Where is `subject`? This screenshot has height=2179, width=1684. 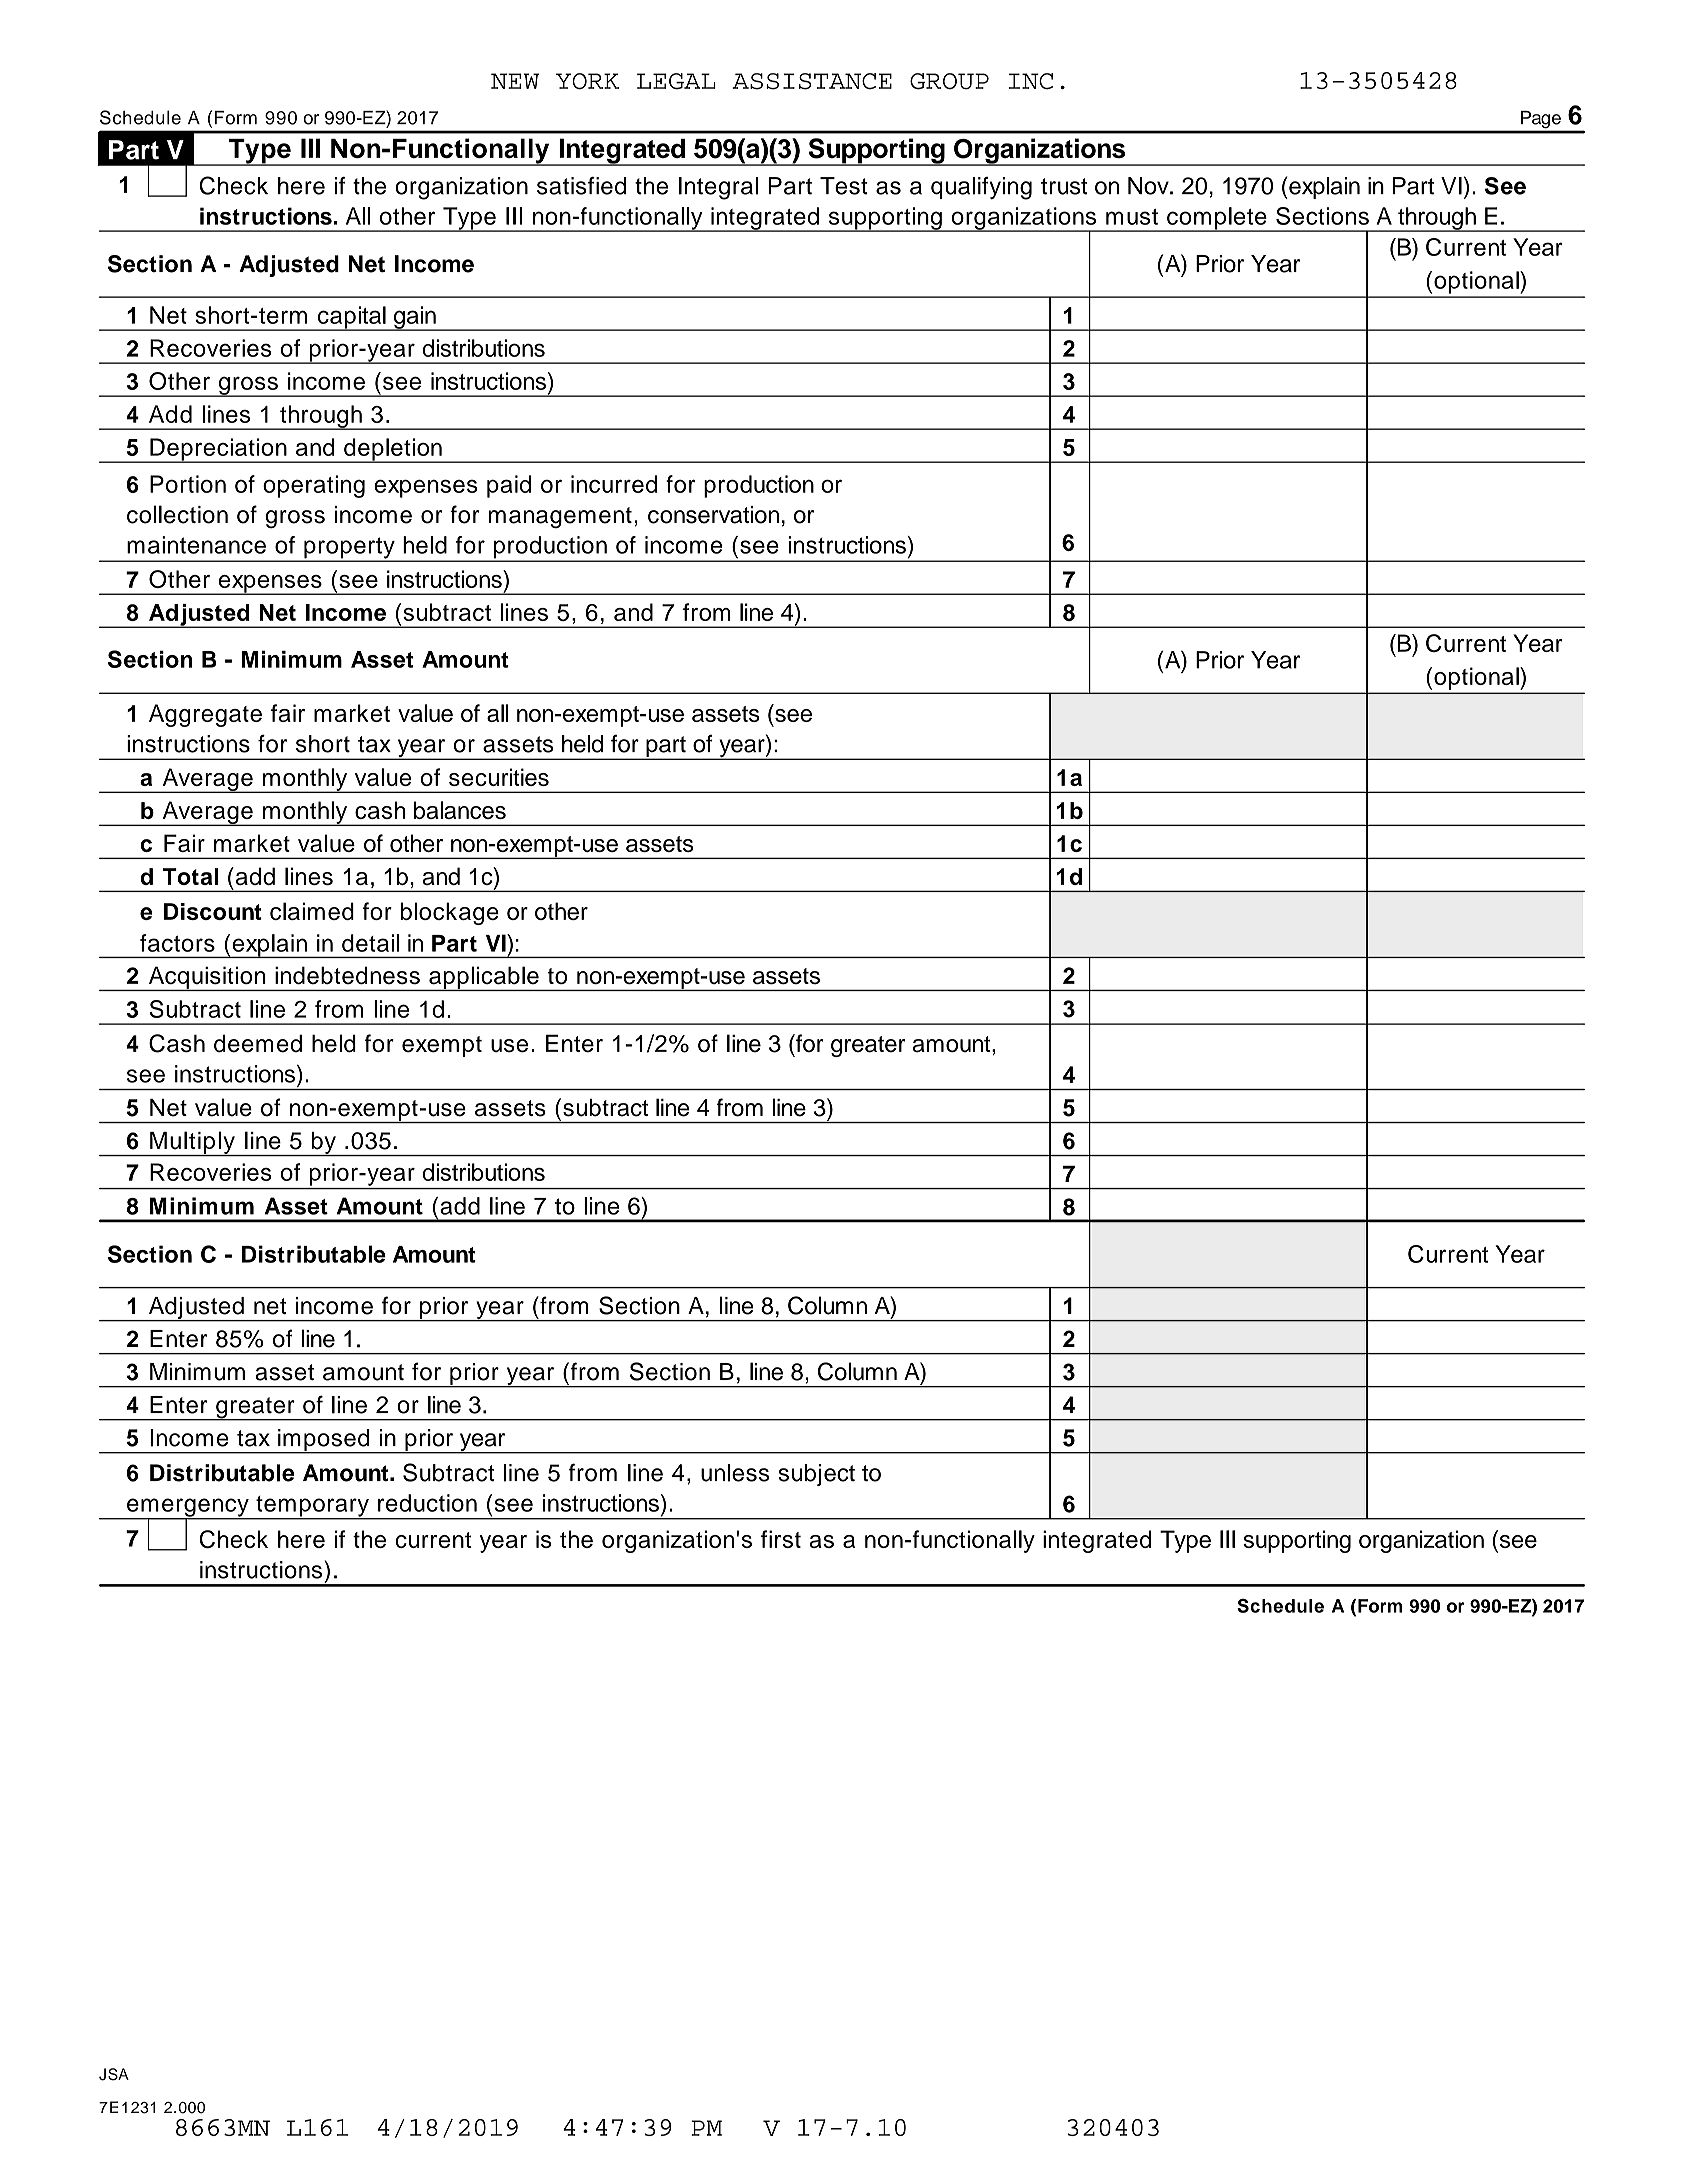
subject is located at coordinates (817, 1475).
